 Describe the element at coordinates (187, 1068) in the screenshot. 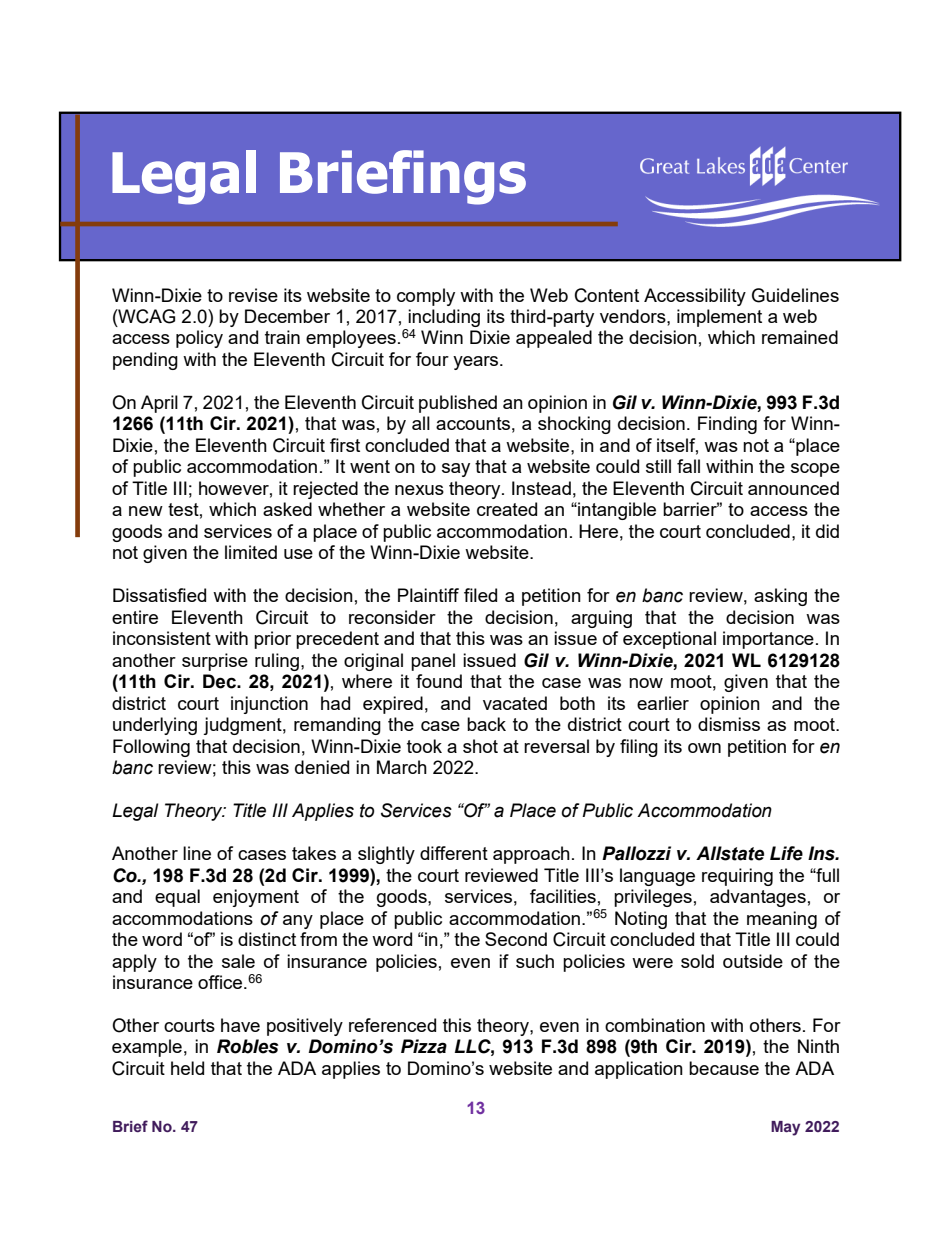

I see `held` at that location.
